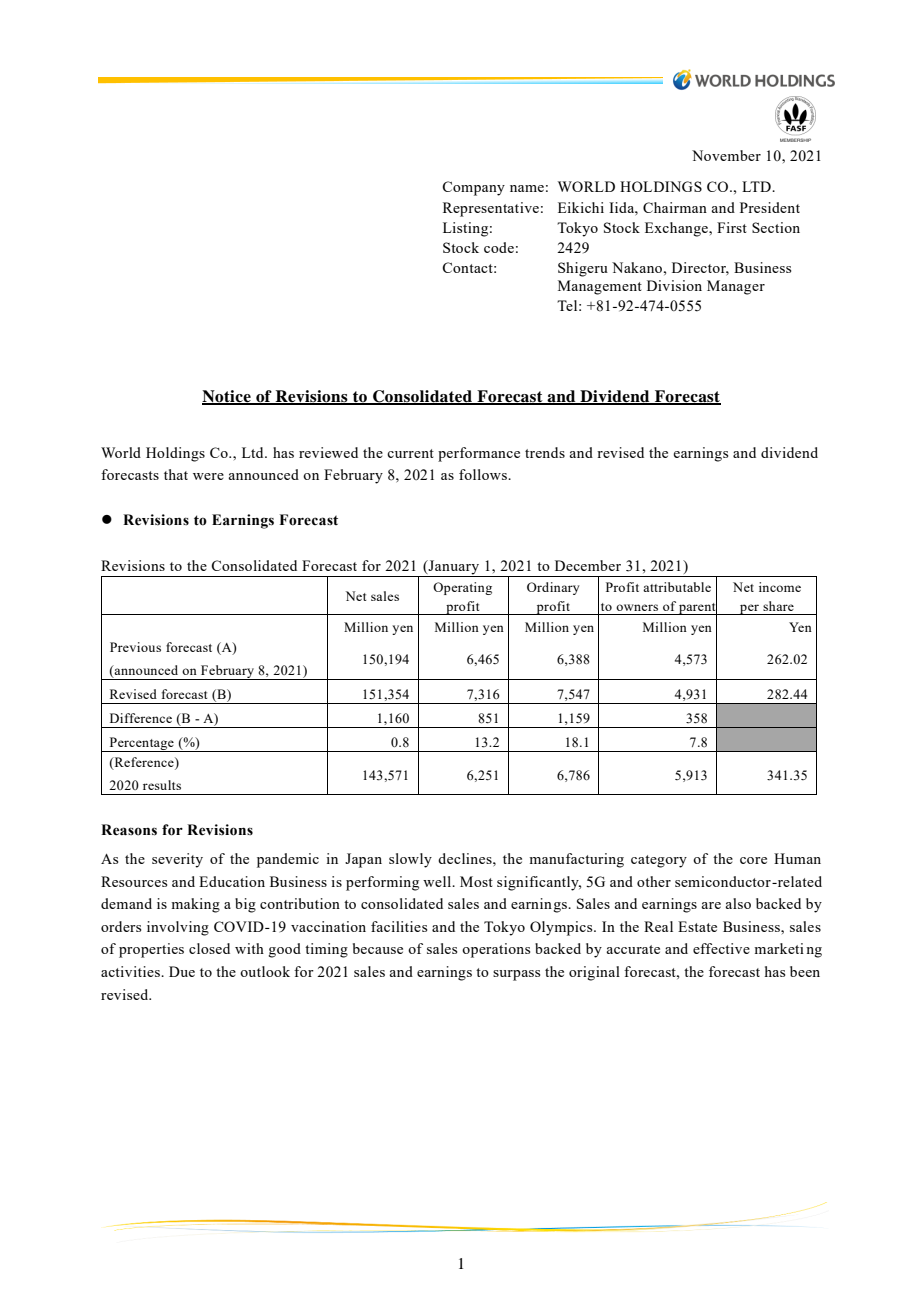 Image resolution: width=924 pixels, height=1308 pixels. What do you see at coordinates (677, 587) in the page?
I see `attributable` at bounding box center [677, 587].
